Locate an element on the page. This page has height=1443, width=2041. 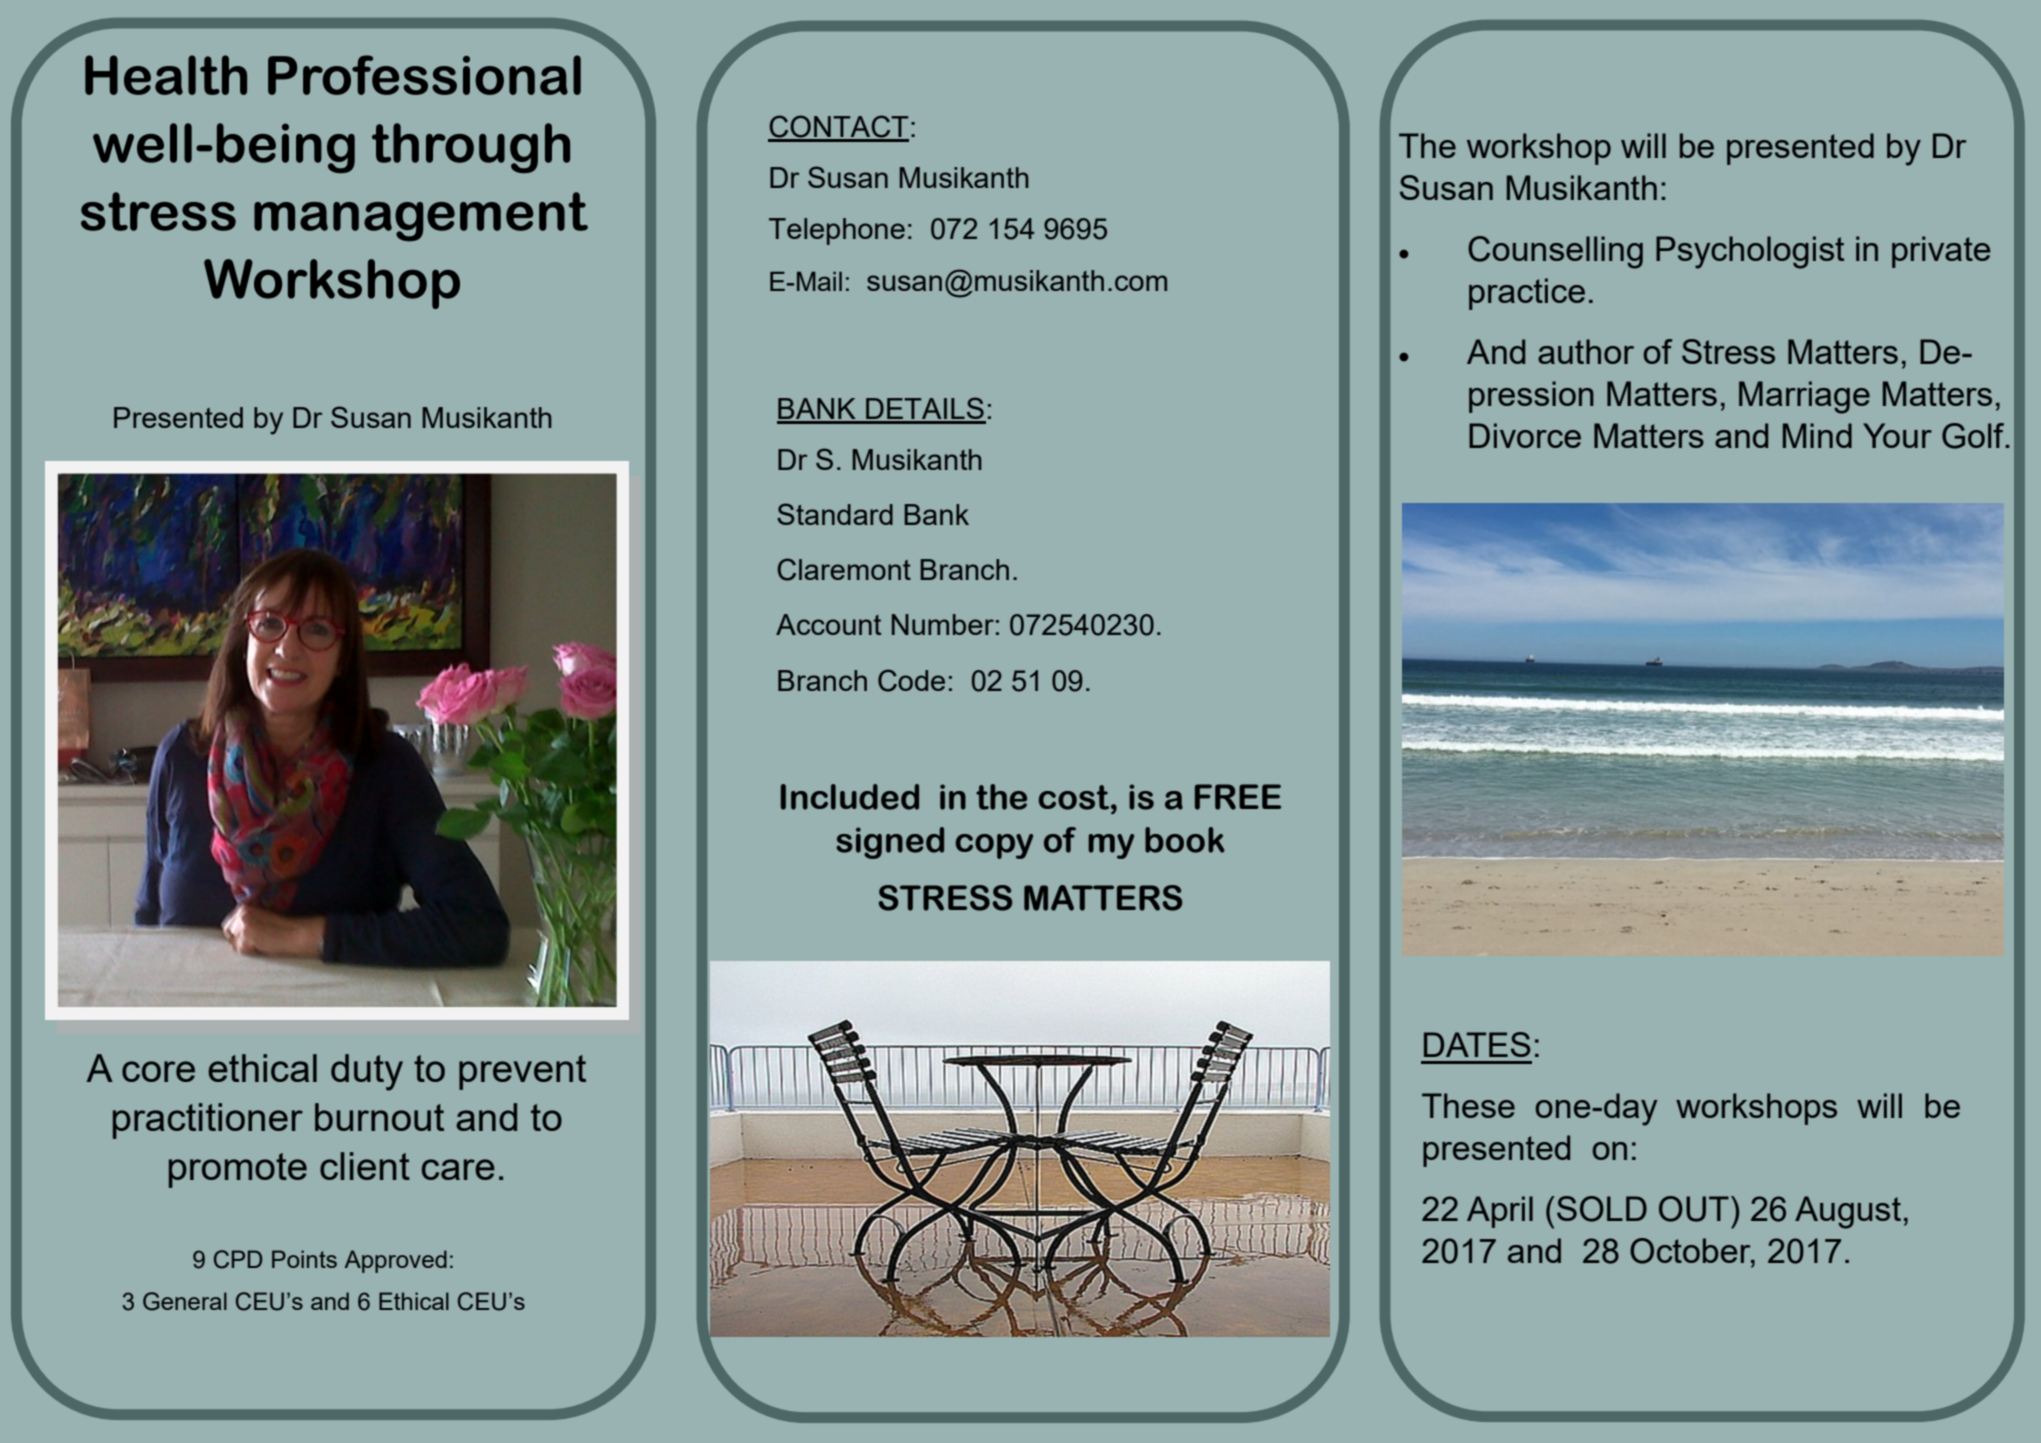
copy is located at coordinates (994, 846).
